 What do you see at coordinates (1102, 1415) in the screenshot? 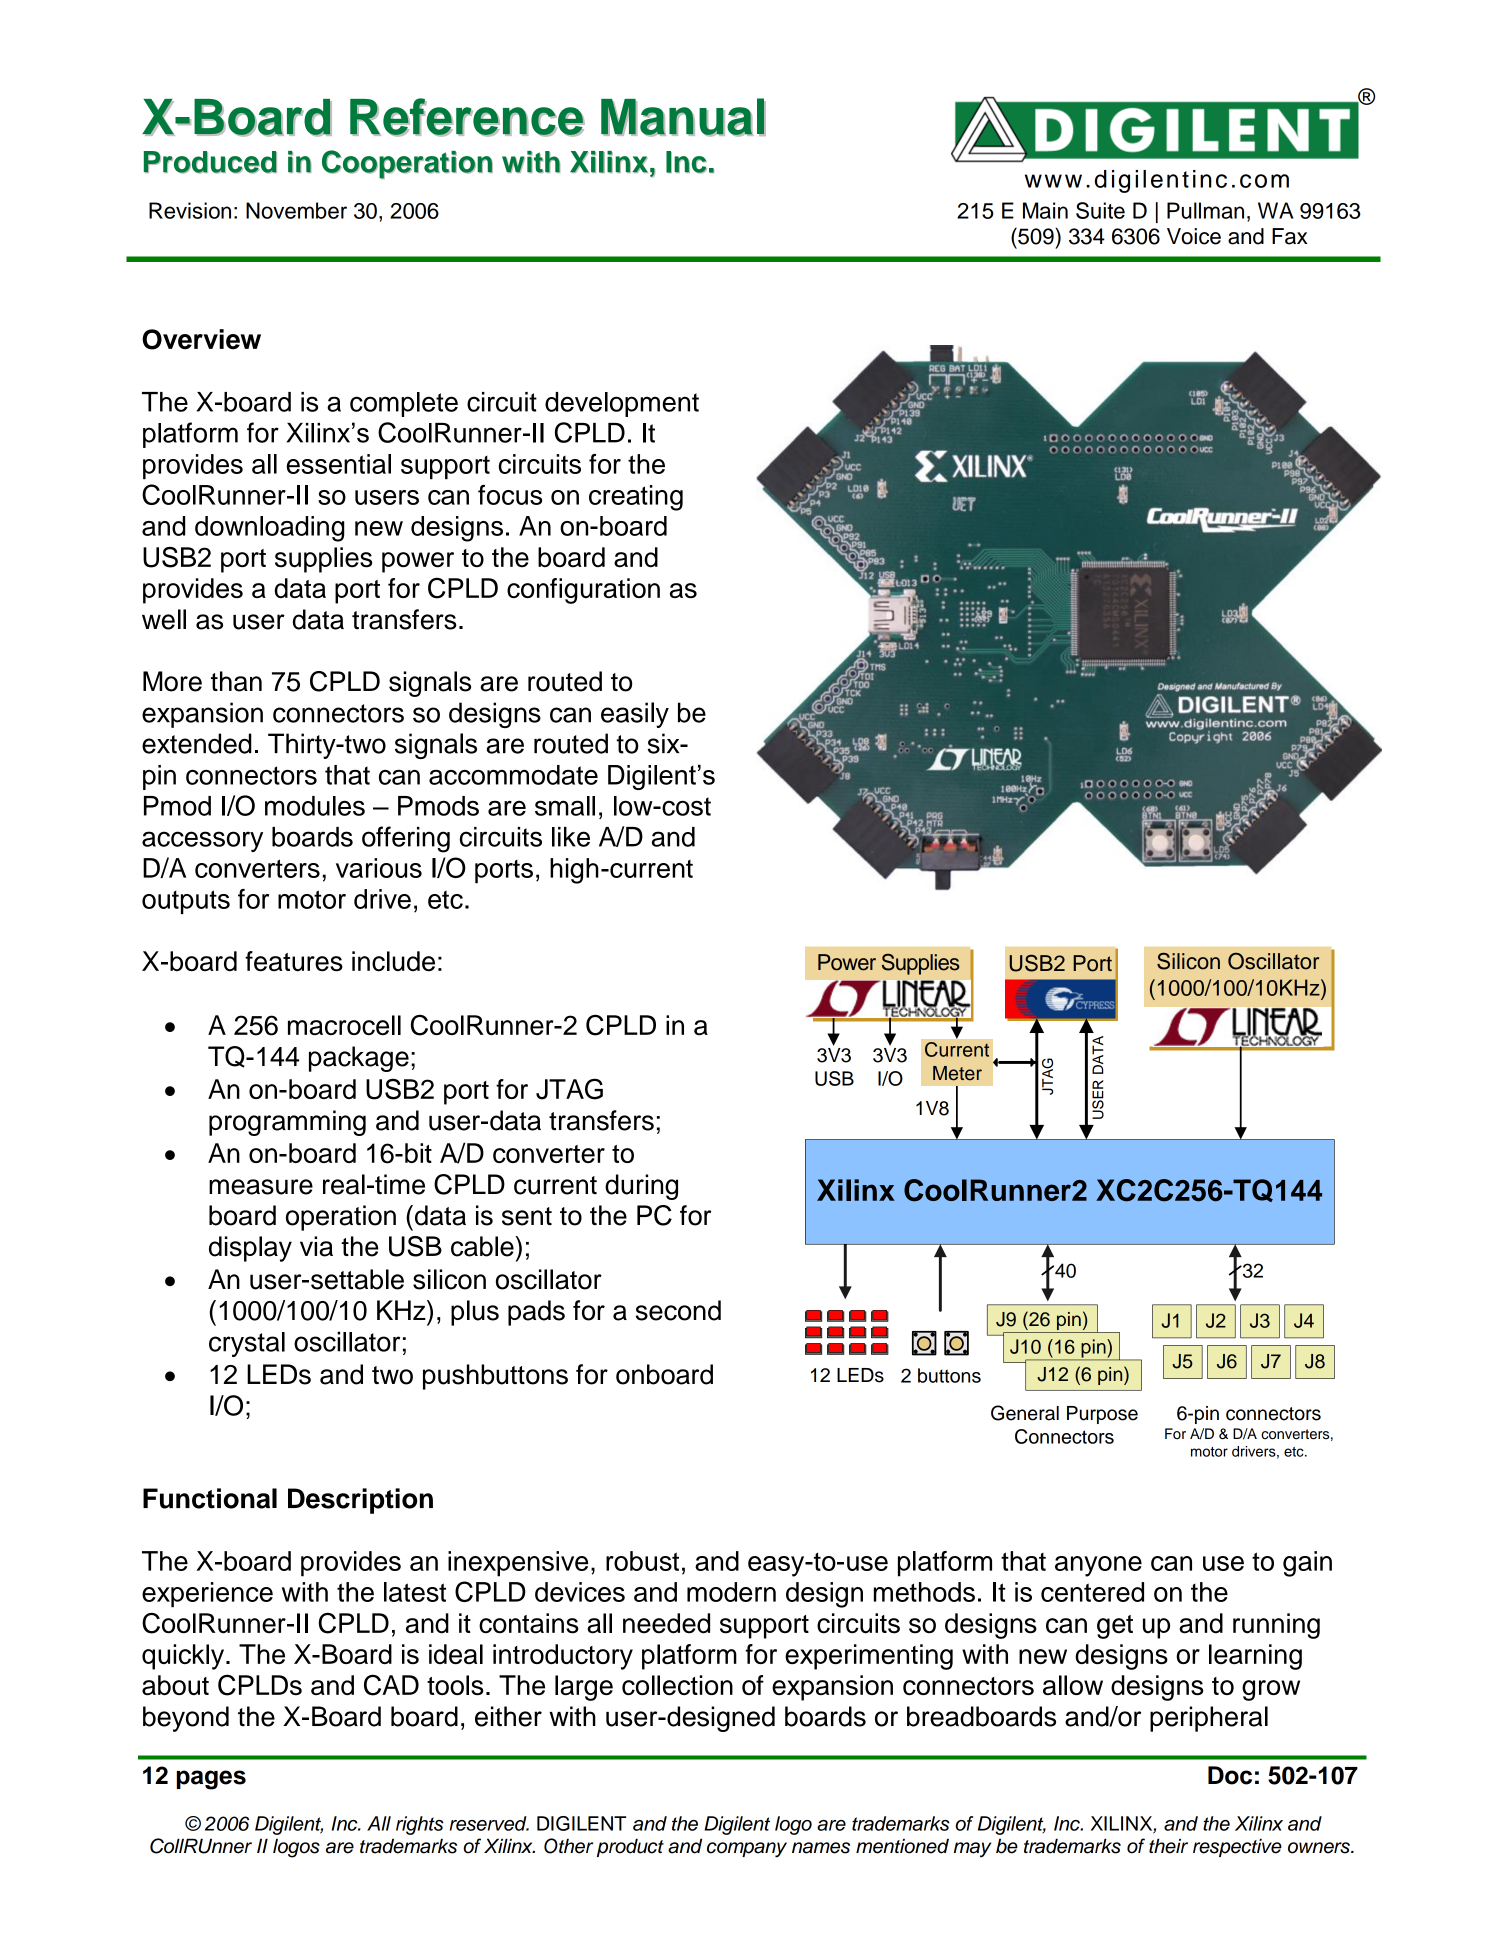
I see `Purpose` at bounding box center [1102, 1415].
